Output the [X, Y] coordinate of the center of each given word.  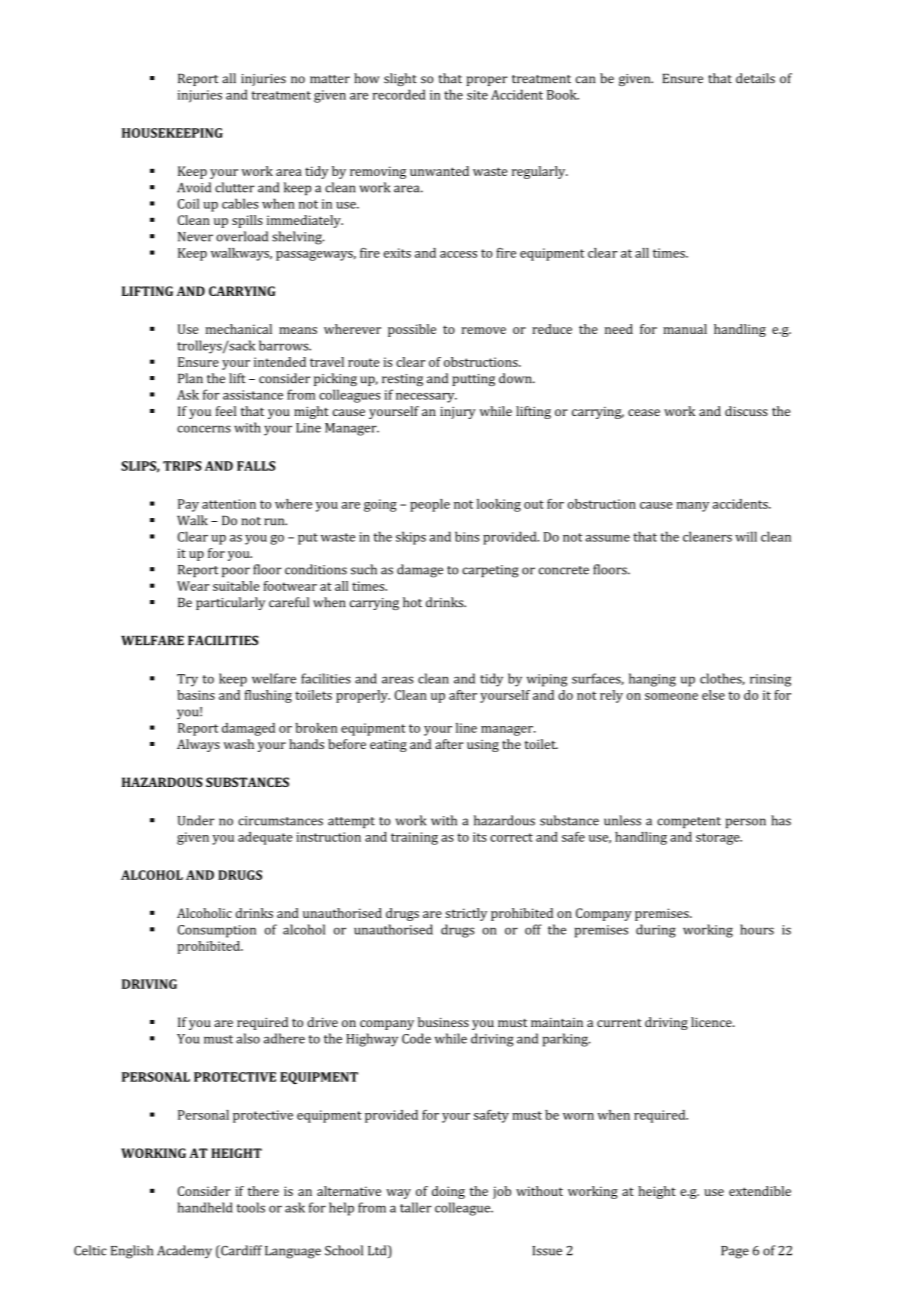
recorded [399, 94]
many [693, 507]
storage [719, 839]
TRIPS [182, 466]
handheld [205, 1207]
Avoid [194, 187]
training [414, 838]
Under [196, 820]
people [430, 505]
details [755, 78]
